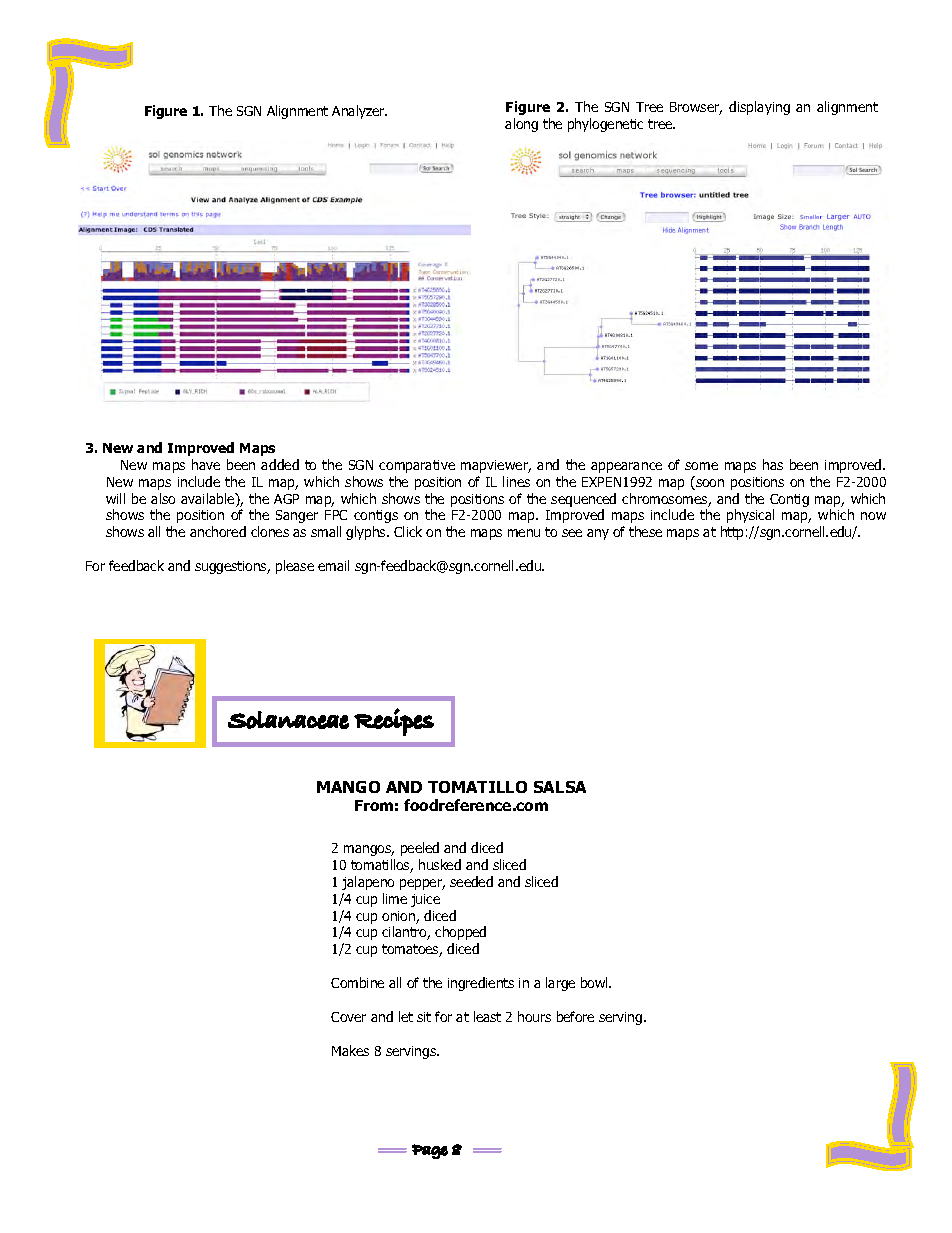 This screenshot has height=1233, width=952. I want to click on Analyzer, so click(359, 112).
